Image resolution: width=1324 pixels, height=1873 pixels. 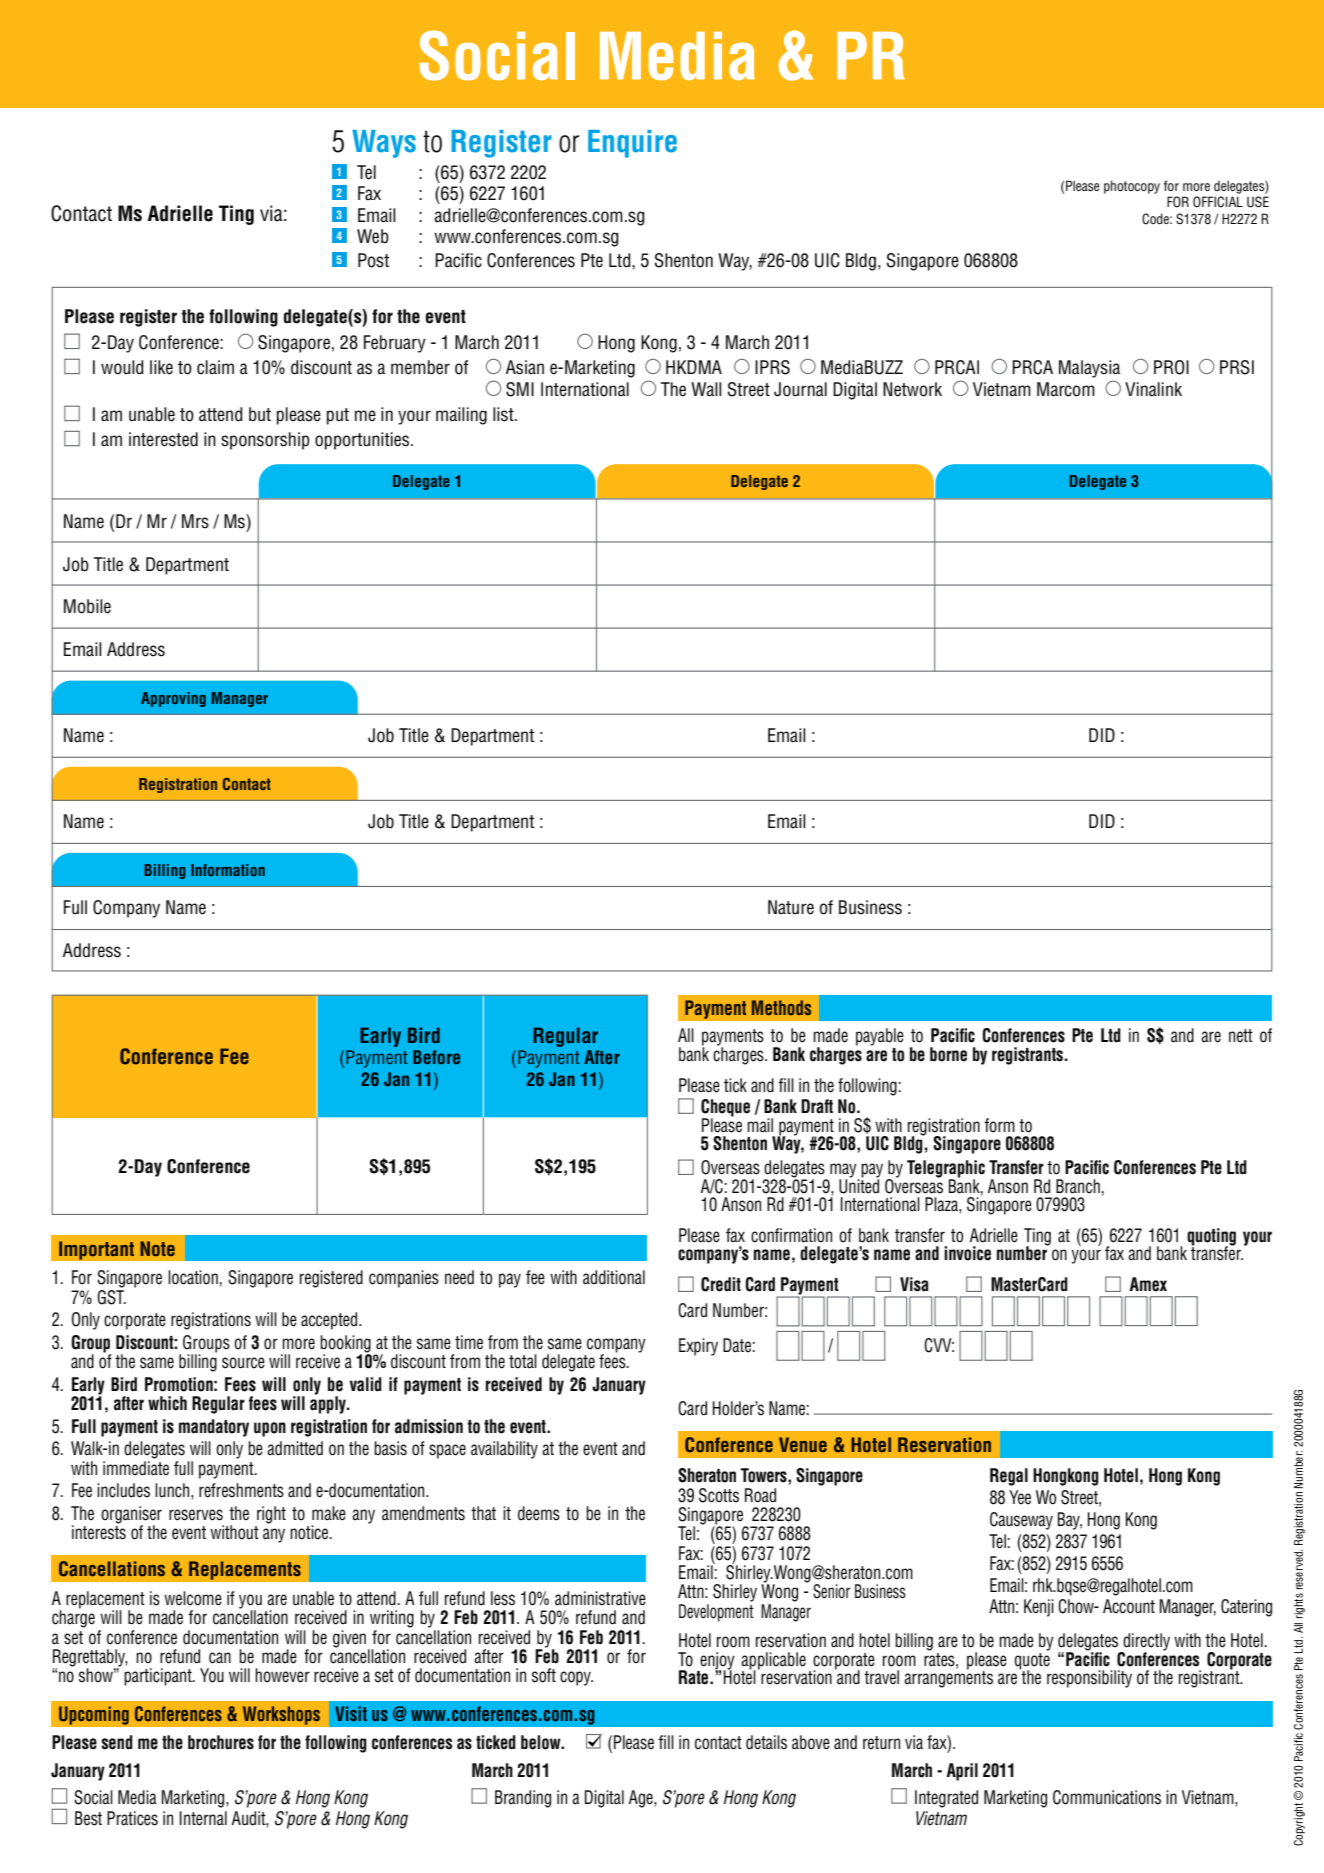 What do you see at coordinates (1241, 1036) in the screenshot?
I see `nett` at bounding box center [1241, 1036].
